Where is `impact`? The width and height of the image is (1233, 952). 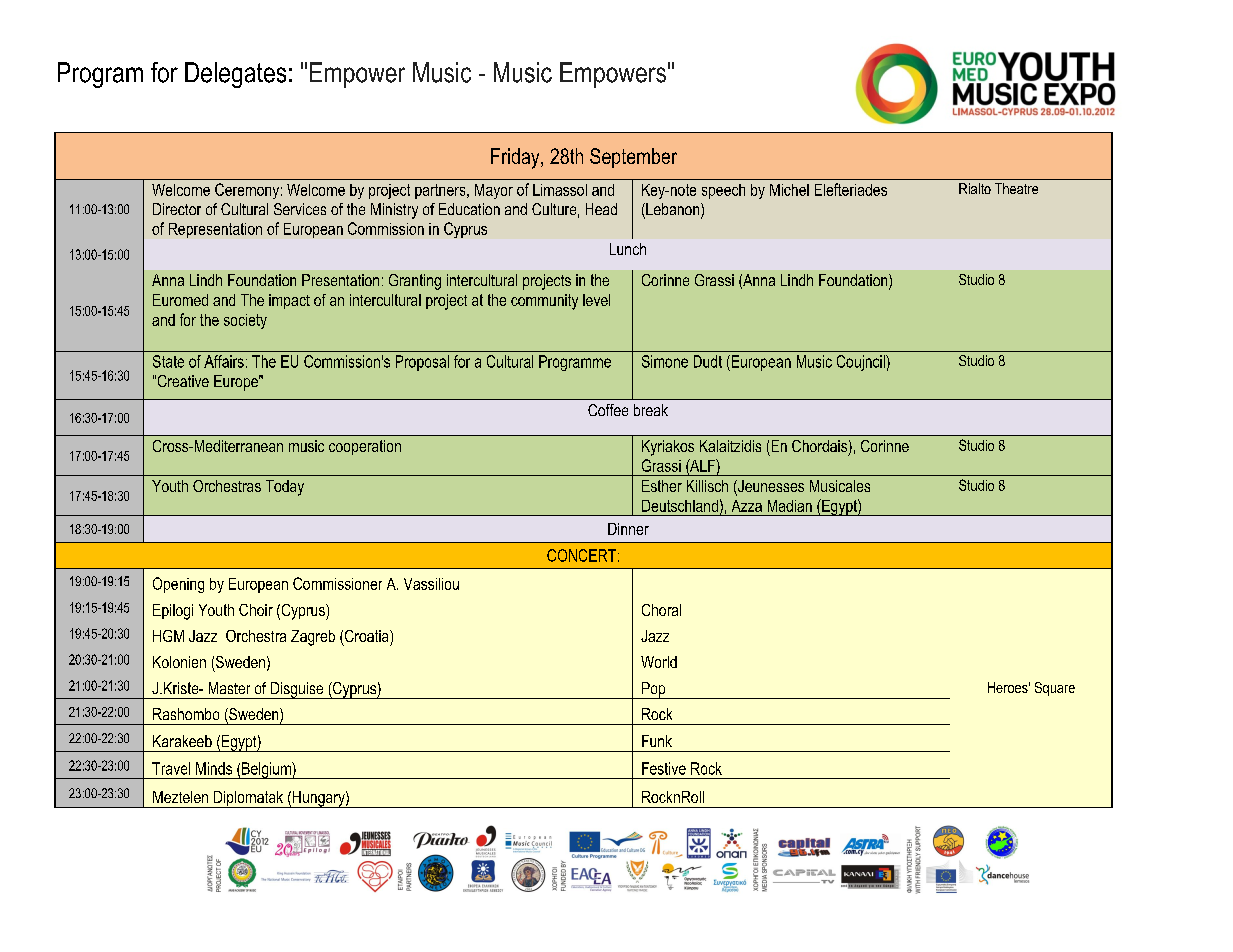
impact is located at coordinates (289, 301).
